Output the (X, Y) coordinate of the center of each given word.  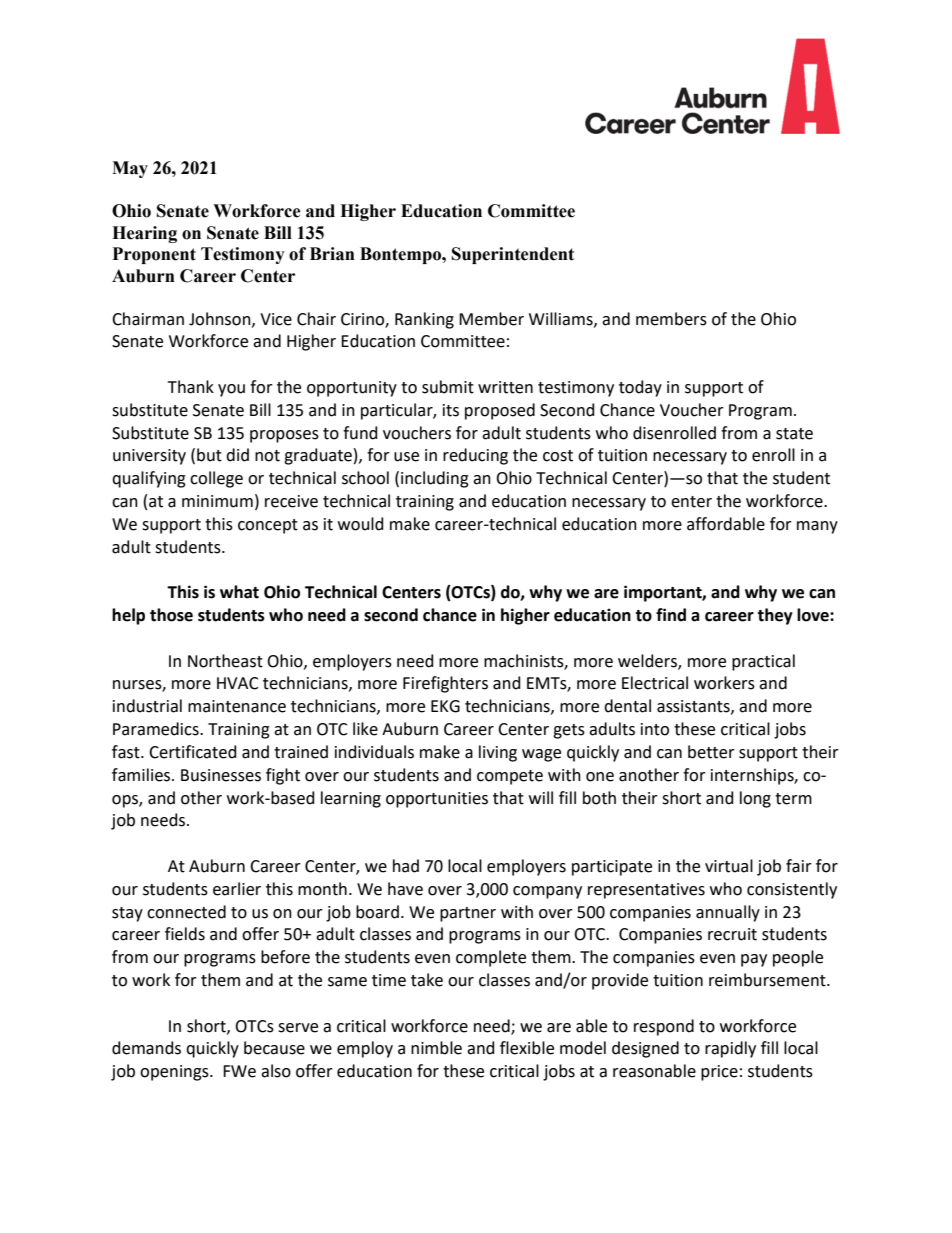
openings (175, 1073)
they (775, 616)
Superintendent (513, 255)
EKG (445, 706)
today (640, 388)
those (171, 615)
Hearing (144, 234)
